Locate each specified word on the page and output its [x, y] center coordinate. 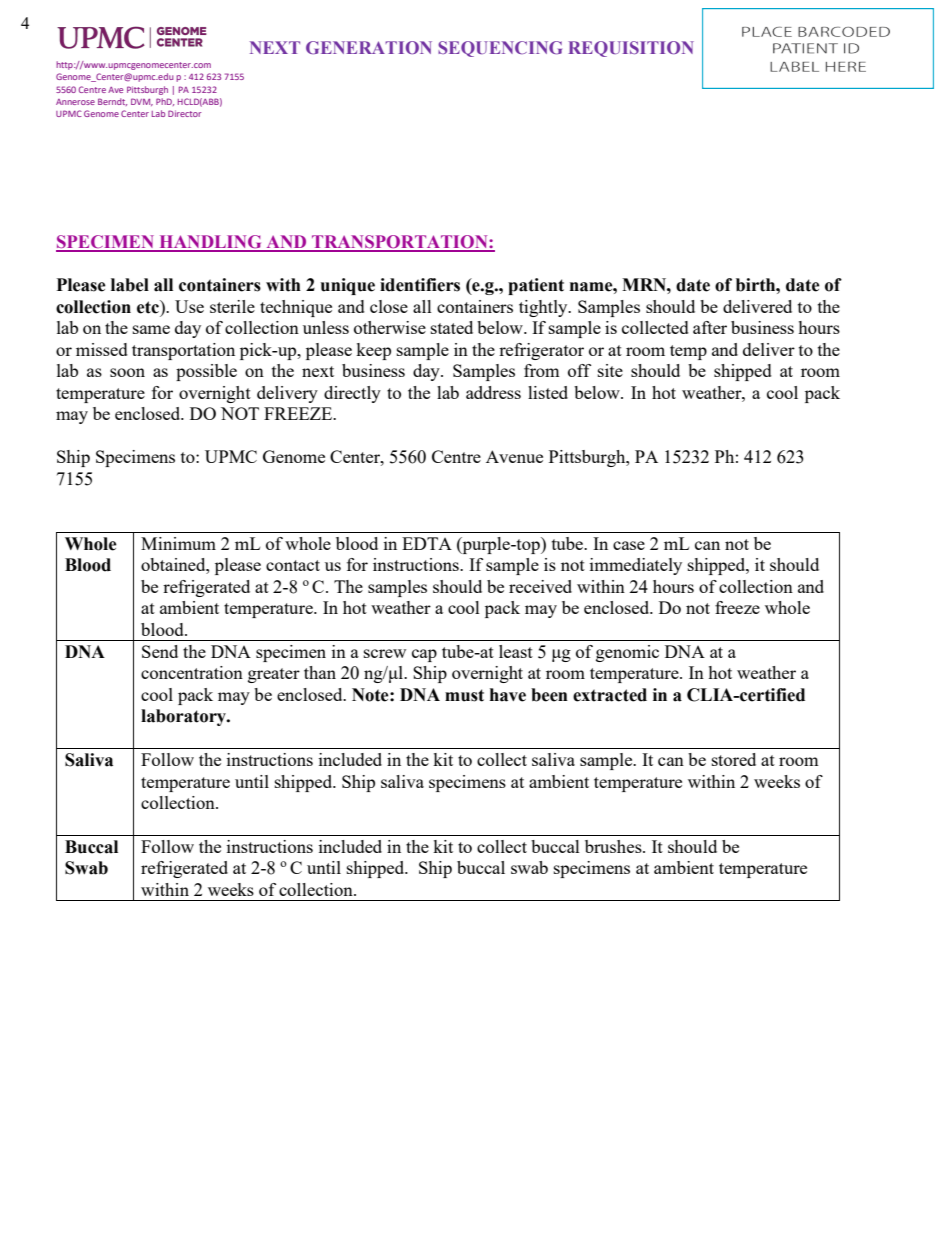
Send [160, 651]
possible [206, 372]
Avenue [514, 456]
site [610, 370]
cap [424, 655]
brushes [614, 846]
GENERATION [369, 47]
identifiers [420, 285]
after [710, 327]
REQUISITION [631, 49]
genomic [627, 653]
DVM [142, 102]
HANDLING [210, 243]
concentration [192, 672]
